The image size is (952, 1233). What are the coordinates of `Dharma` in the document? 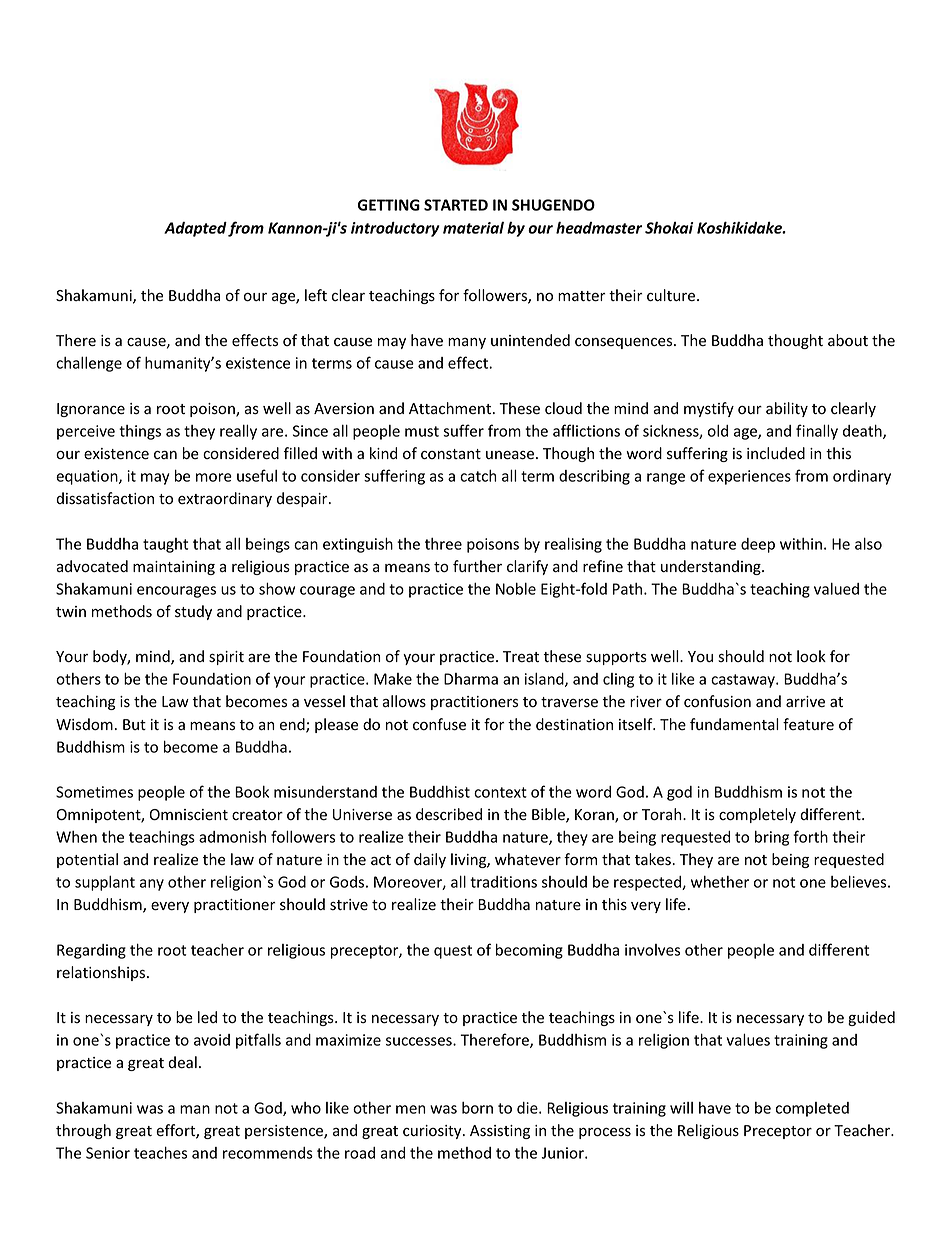 It's located at (471, 679).
